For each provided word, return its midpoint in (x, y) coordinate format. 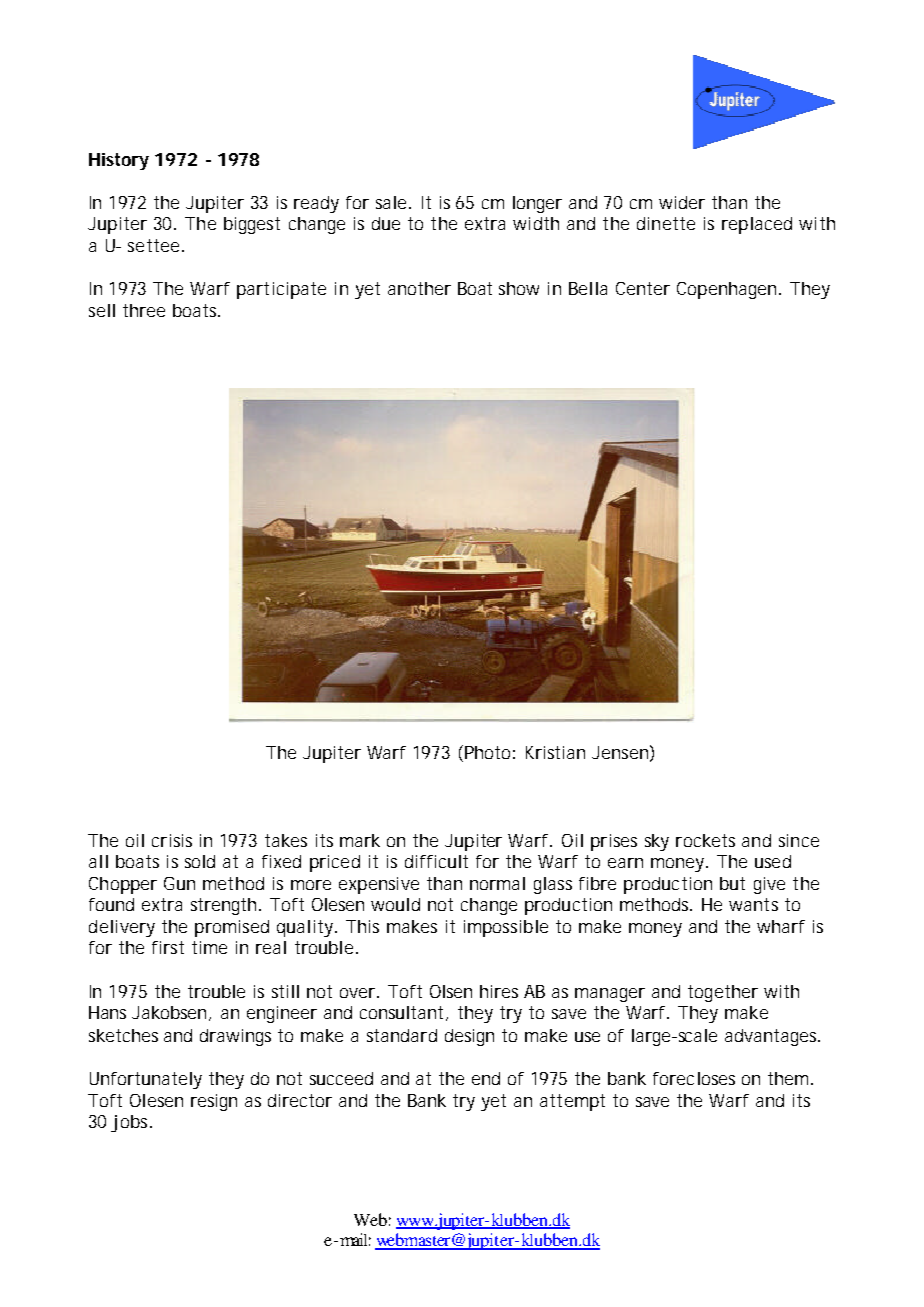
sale (393, 202)
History (119, 161)
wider (682, 202)
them (790, 1078)
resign (214, 1102)
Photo (490, 752)
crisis (172, 840)
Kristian (555, 752)
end (486, 1078)
